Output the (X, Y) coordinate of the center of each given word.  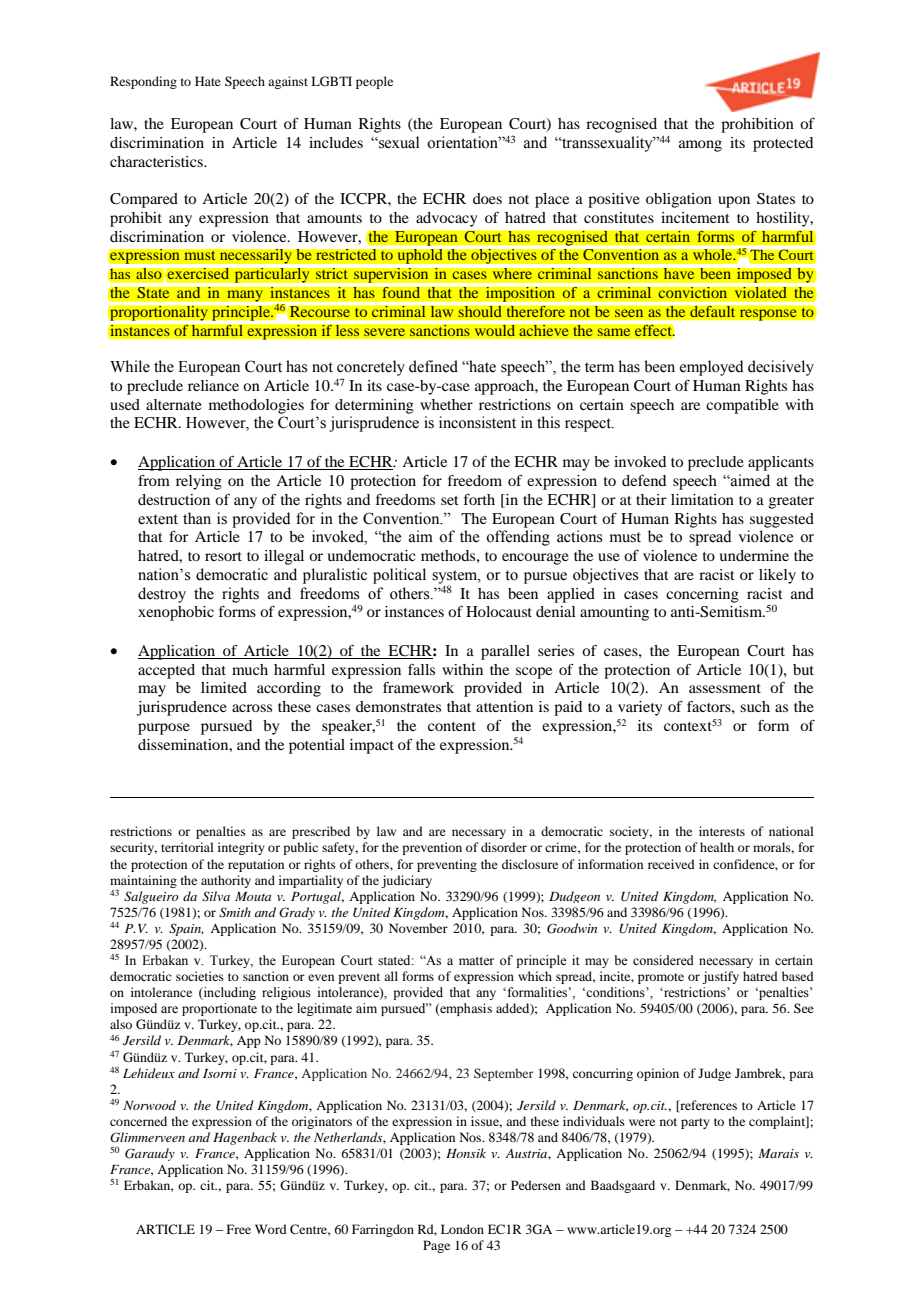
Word (271, 1229)
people (374, 82)
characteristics (157, 161)
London (462, 1229)
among (700, 146)
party (695, 1123)
